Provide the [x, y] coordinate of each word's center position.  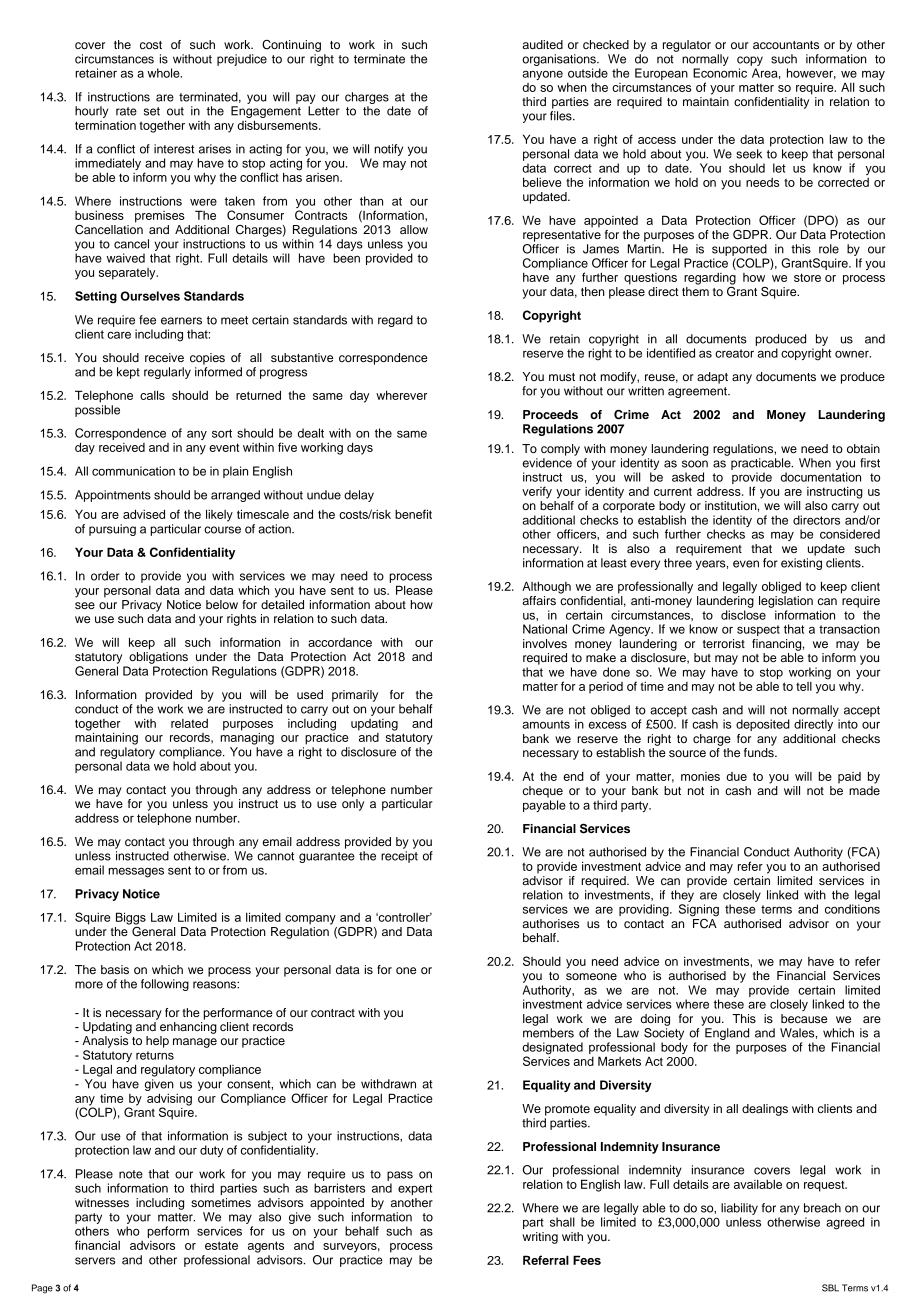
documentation [821, 477]
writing [540, 1238]
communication [133, 471]
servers [95, 1261]
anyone [543, 75]
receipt [399, 857]
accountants [786, 45]
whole [164, 73]
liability [739, 1209]
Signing [699, 910]
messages [136, 872]
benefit [413, 514]
